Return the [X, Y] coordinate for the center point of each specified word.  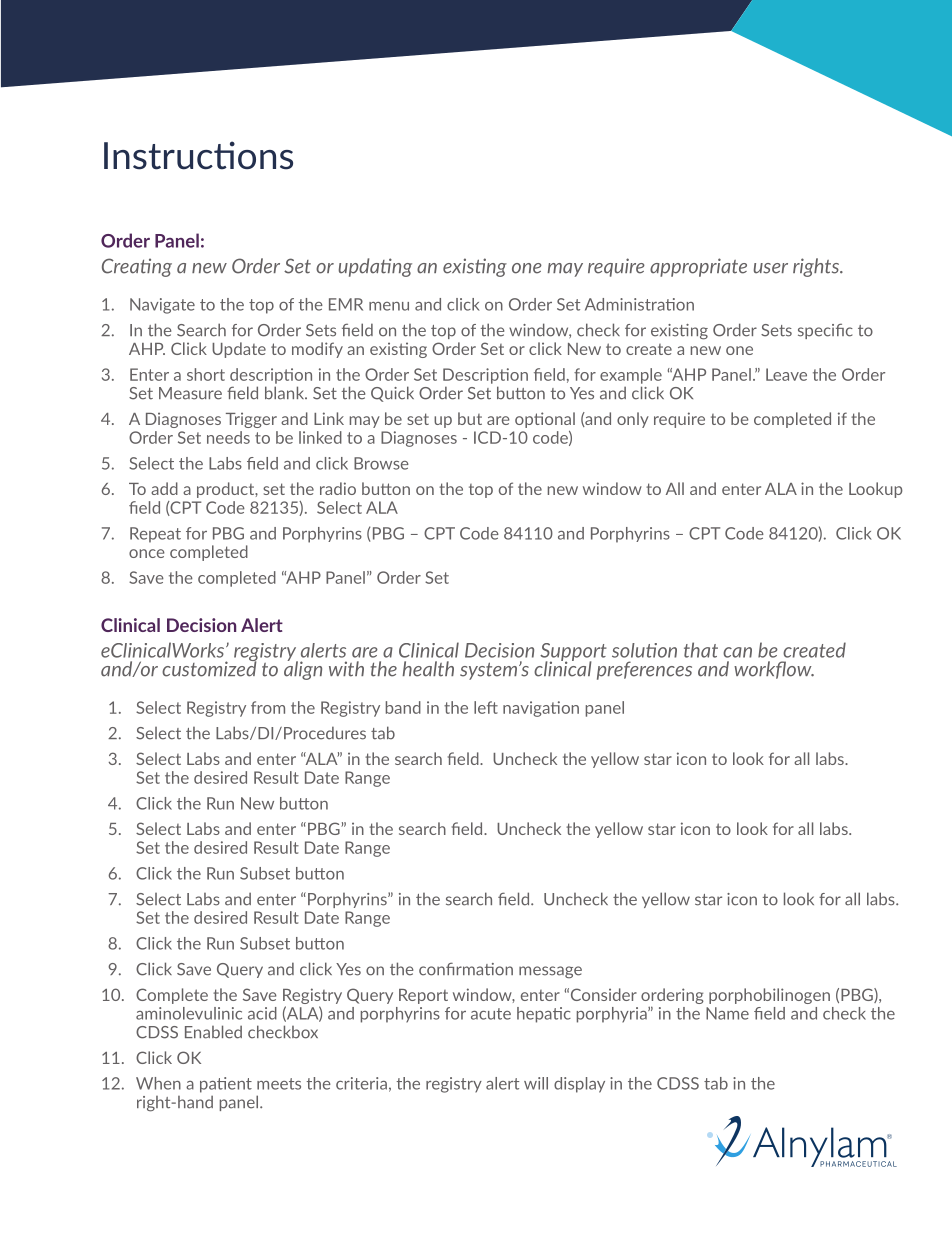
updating [375, 267]
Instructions [198, 155]
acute [491, 1014]
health [428, 669]
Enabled [213, 1032]
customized [209, 668]
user [771, 268]
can [737, 652]
